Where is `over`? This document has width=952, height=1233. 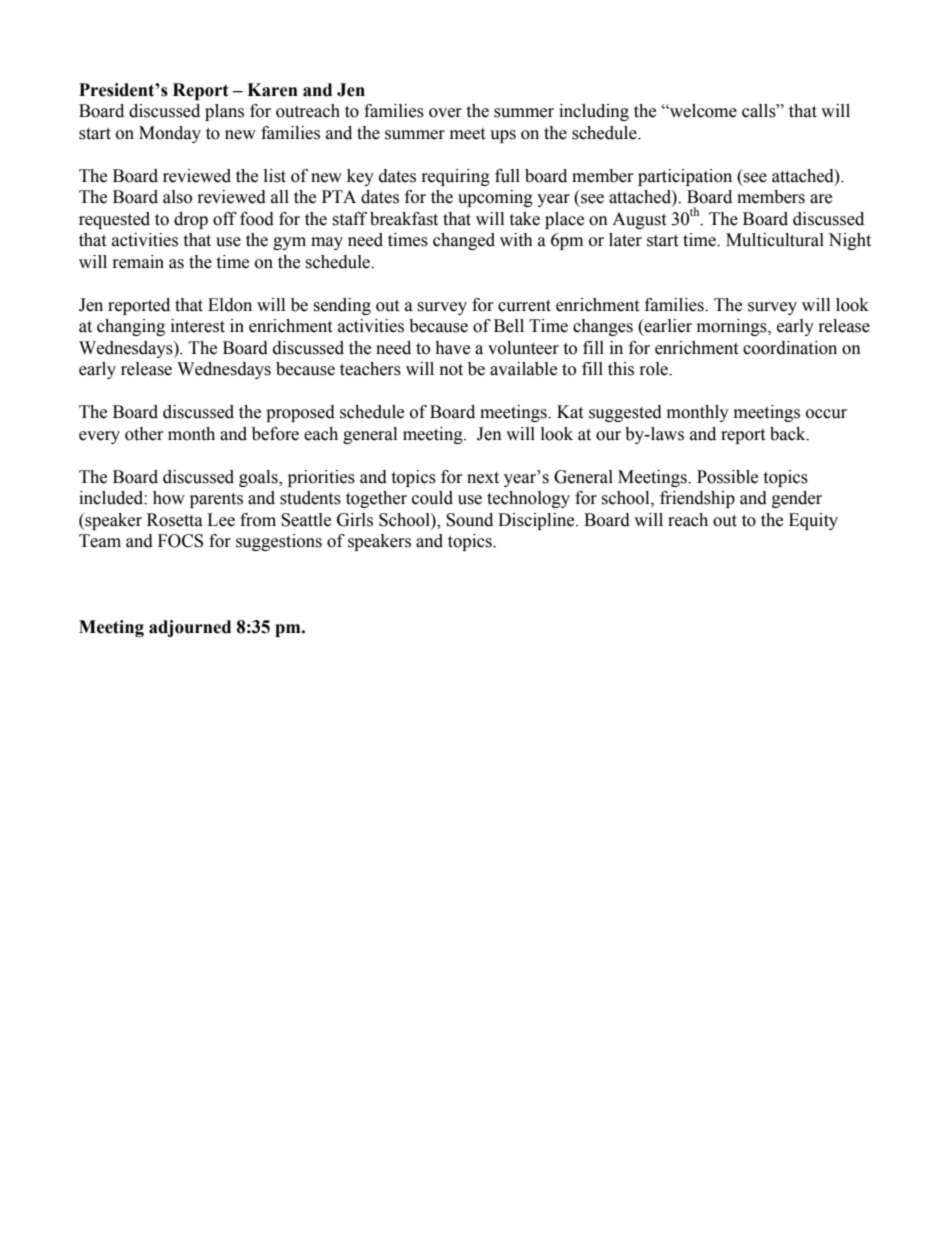
over is located at coordinates (445, 113).
